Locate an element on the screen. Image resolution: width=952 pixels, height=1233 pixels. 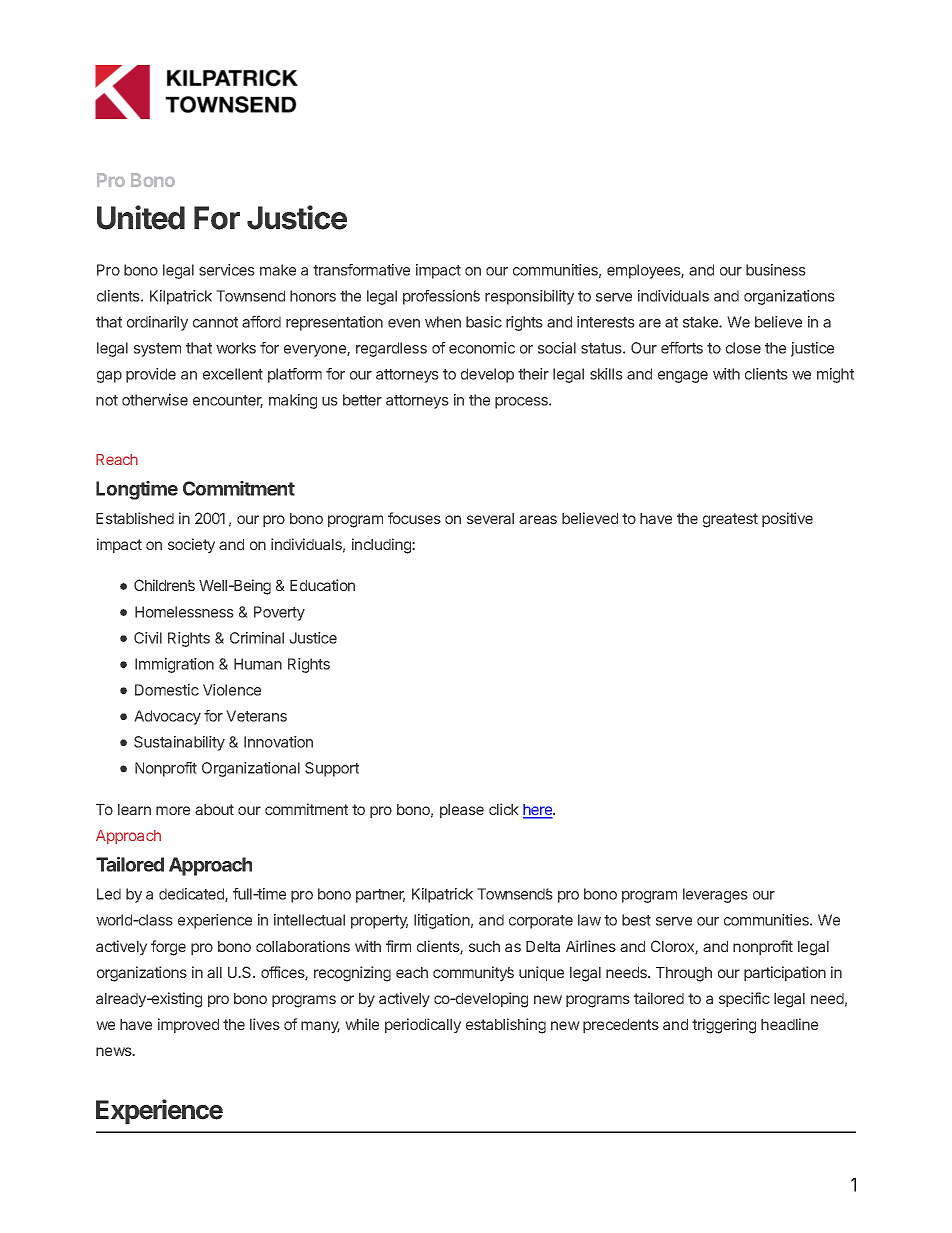
services is located at coordinates (227, 270).
